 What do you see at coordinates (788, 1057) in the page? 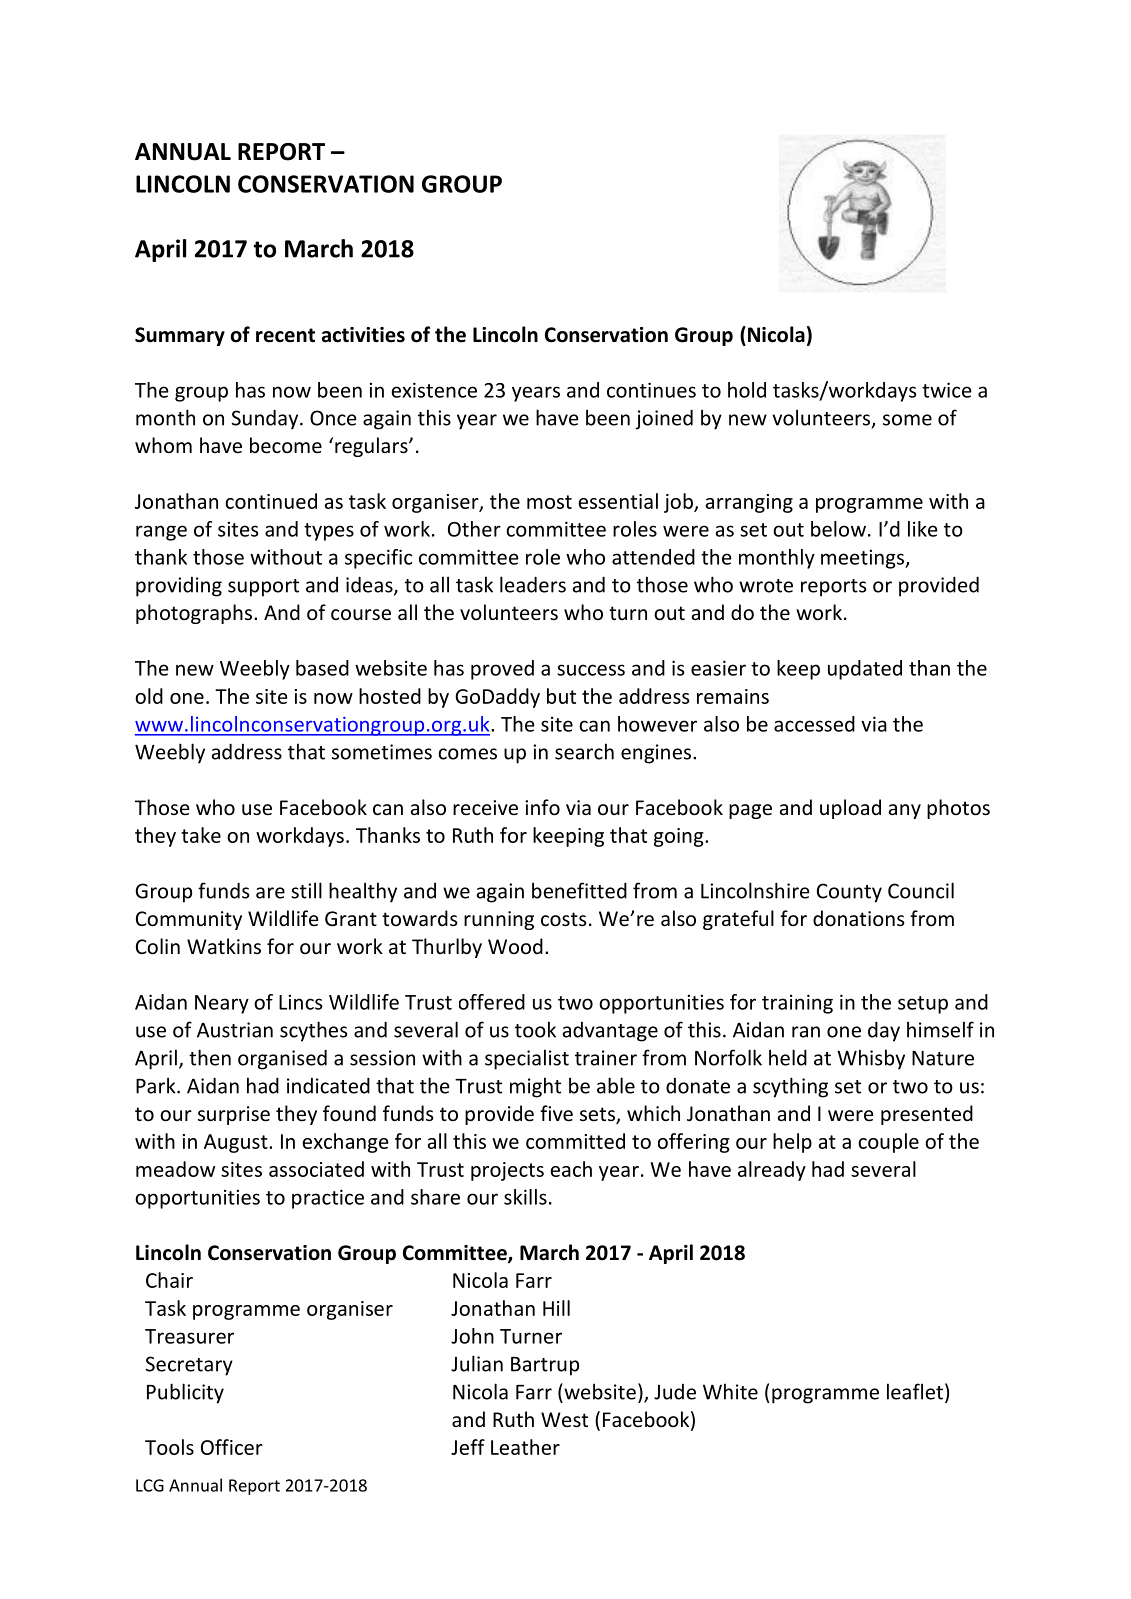
I see `held` at bounding box center [788, 1057].
